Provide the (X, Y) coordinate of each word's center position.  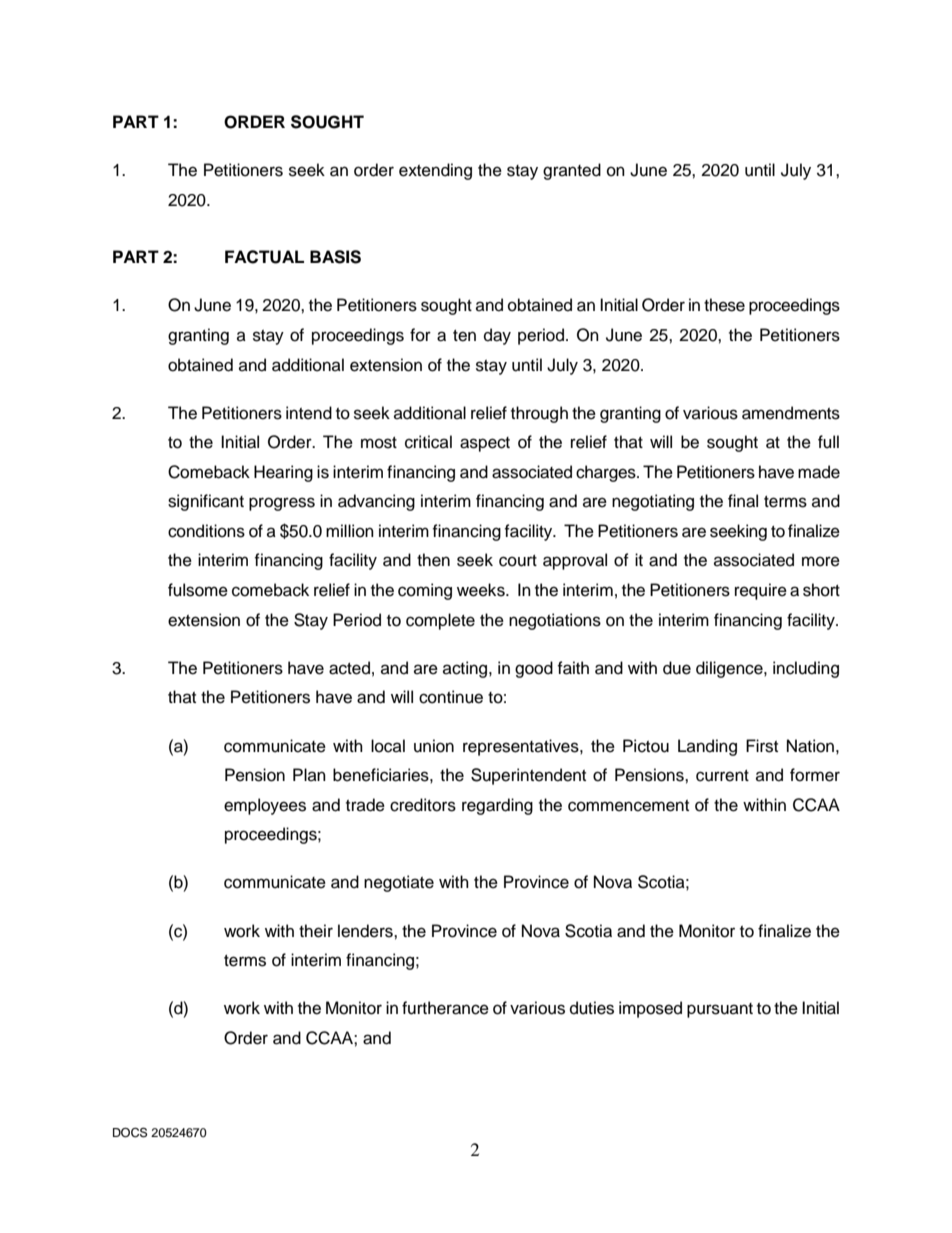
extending (435, 171)
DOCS (130, 1132)
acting (466, 669)
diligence (730, 669)
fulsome (198, 590)
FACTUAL (264, 257)
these (724, 305)
